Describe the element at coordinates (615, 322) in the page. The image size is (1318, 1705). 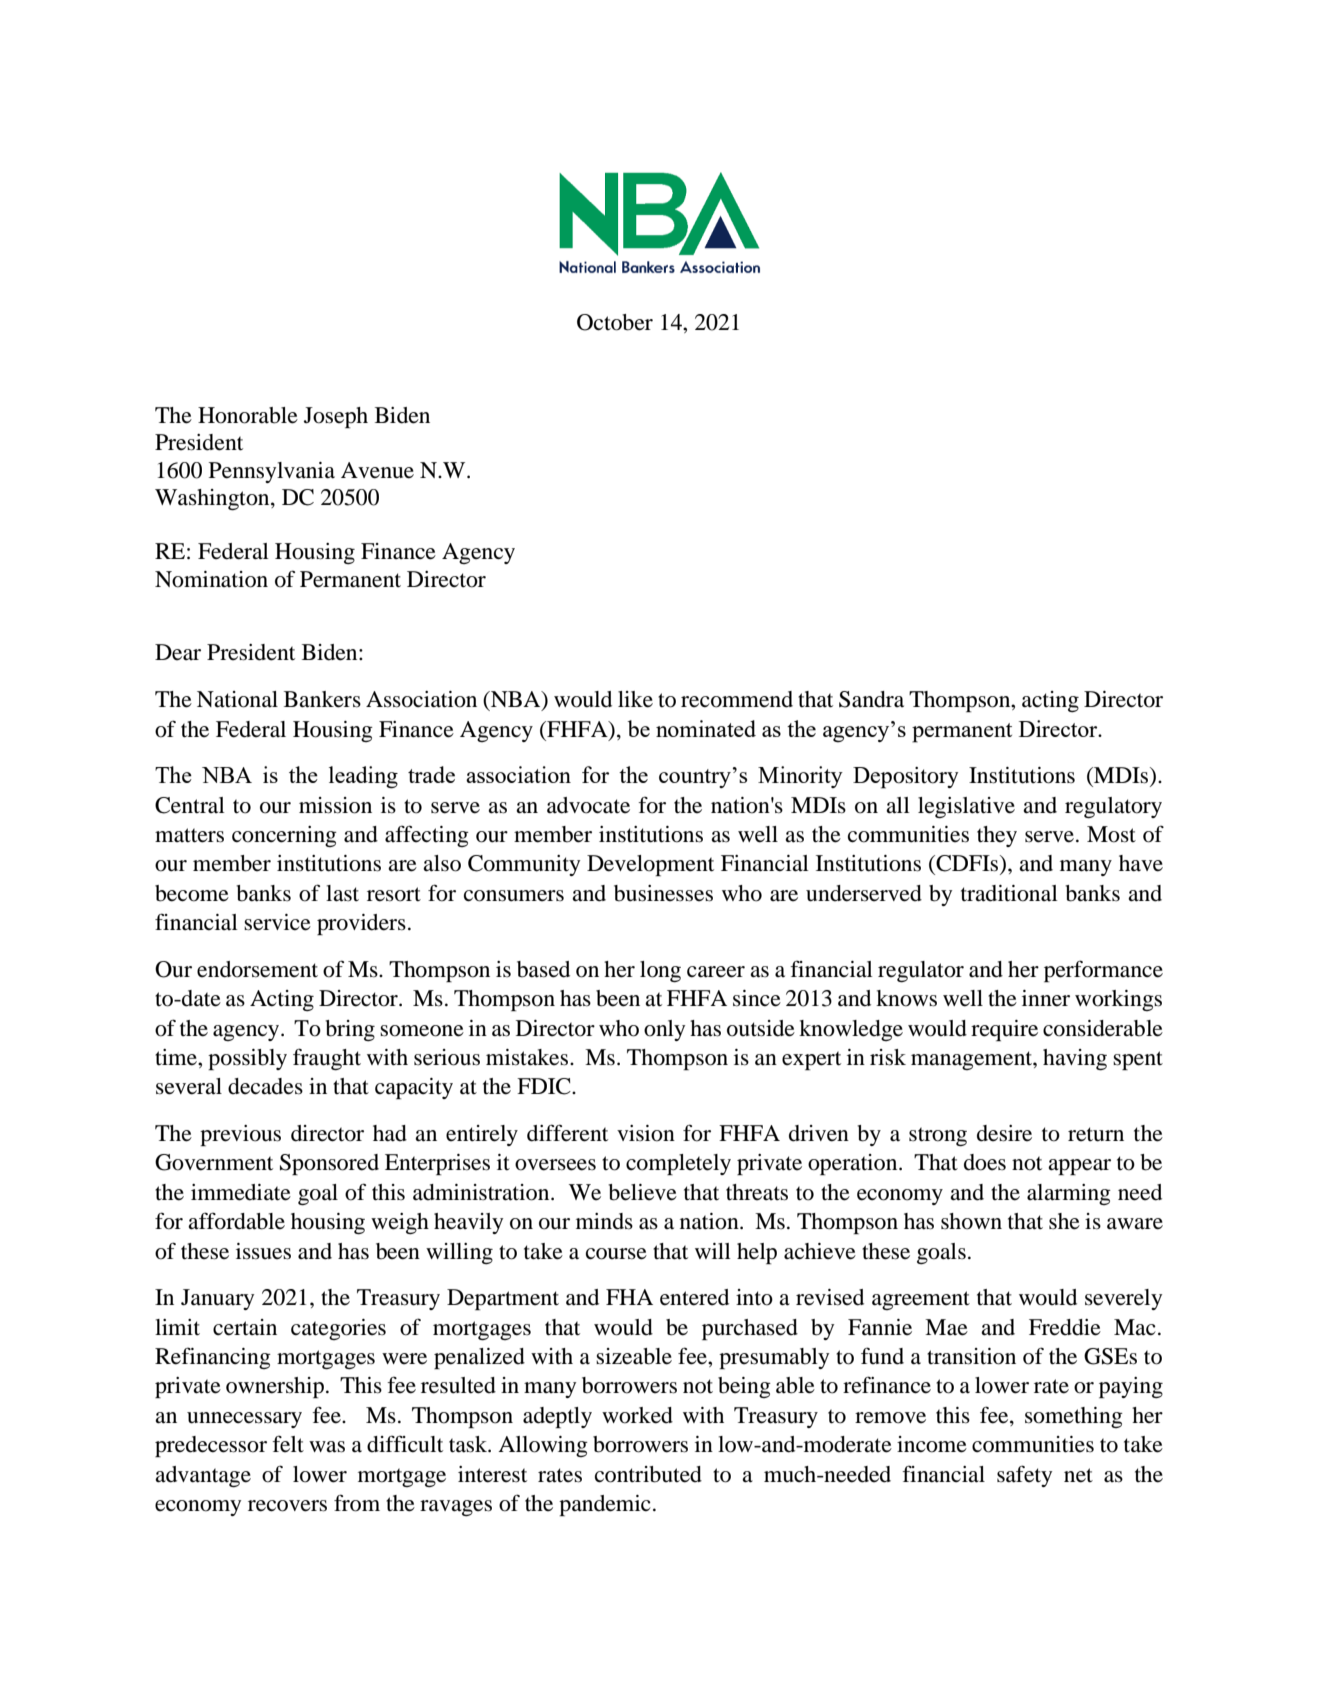
I see `October` at that location.
